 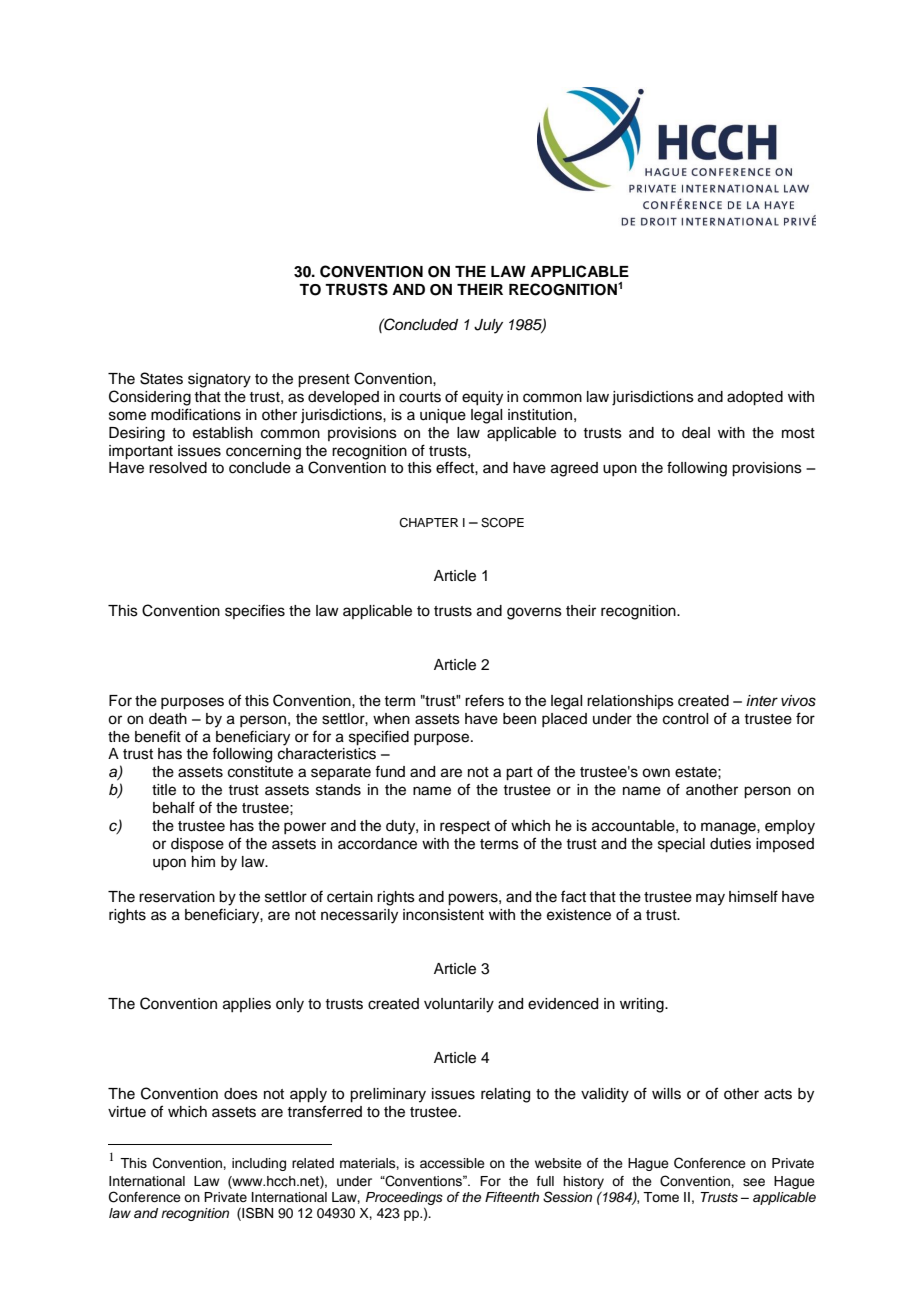 I want to click on reservation, so click(x=177, y=897).
